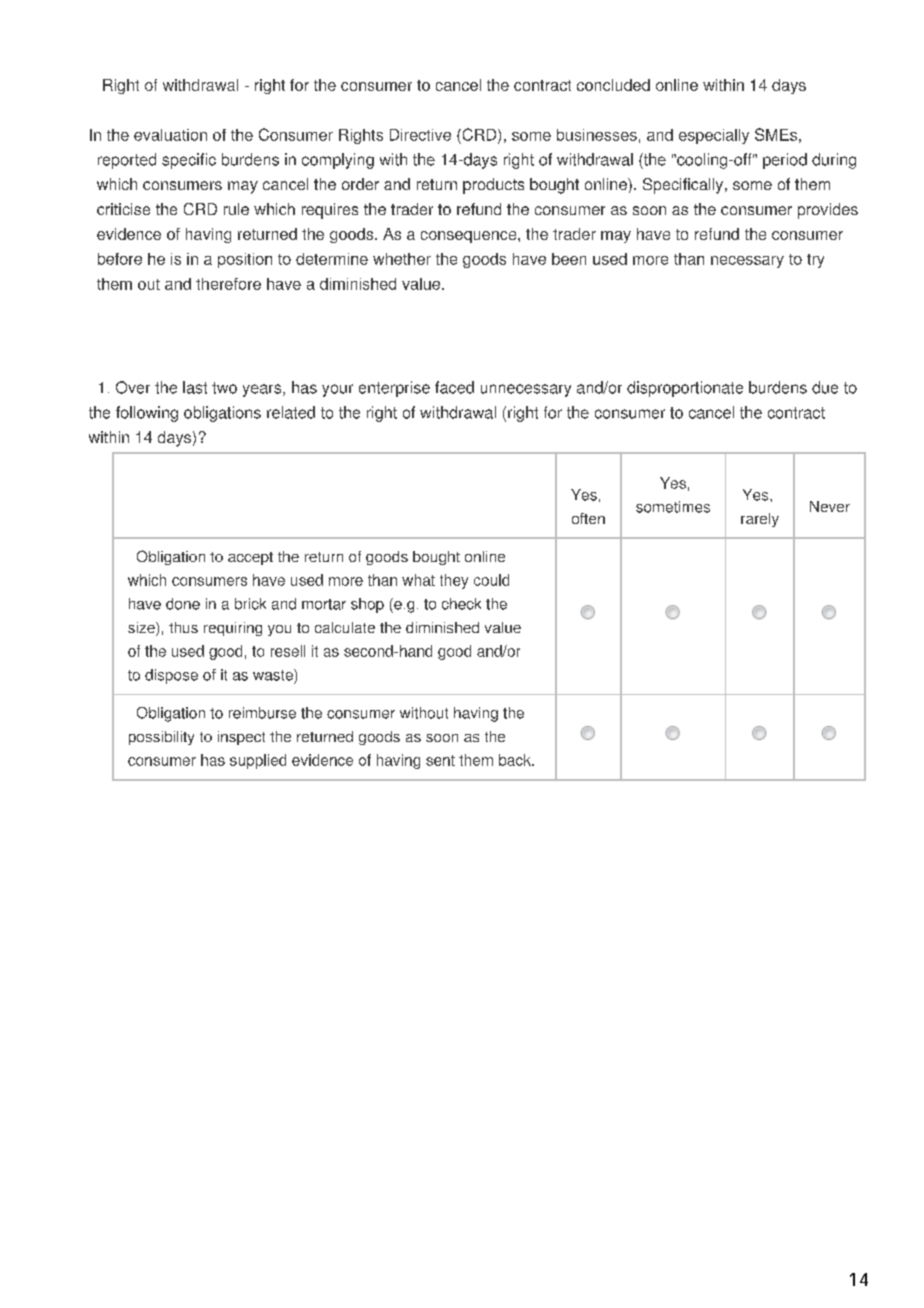 Image resolution: width=924 pixels, height=1308 pixels. Describe the element at coordinates (714, 136) in the screenshot. I see `especially` at that location.
